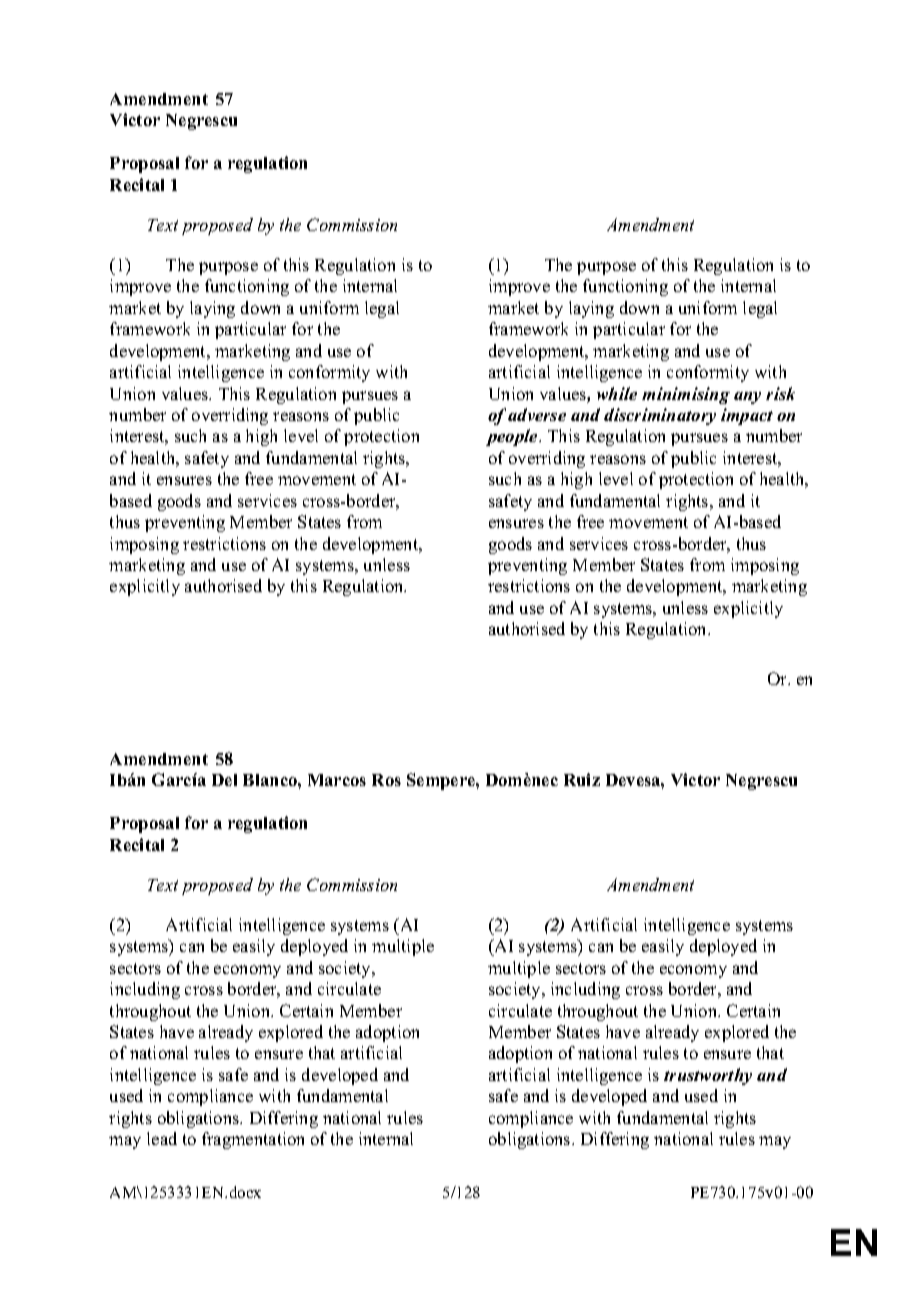 The width and height of the document is (924, 1308). I want to click on adverse, so click(537, 414).
